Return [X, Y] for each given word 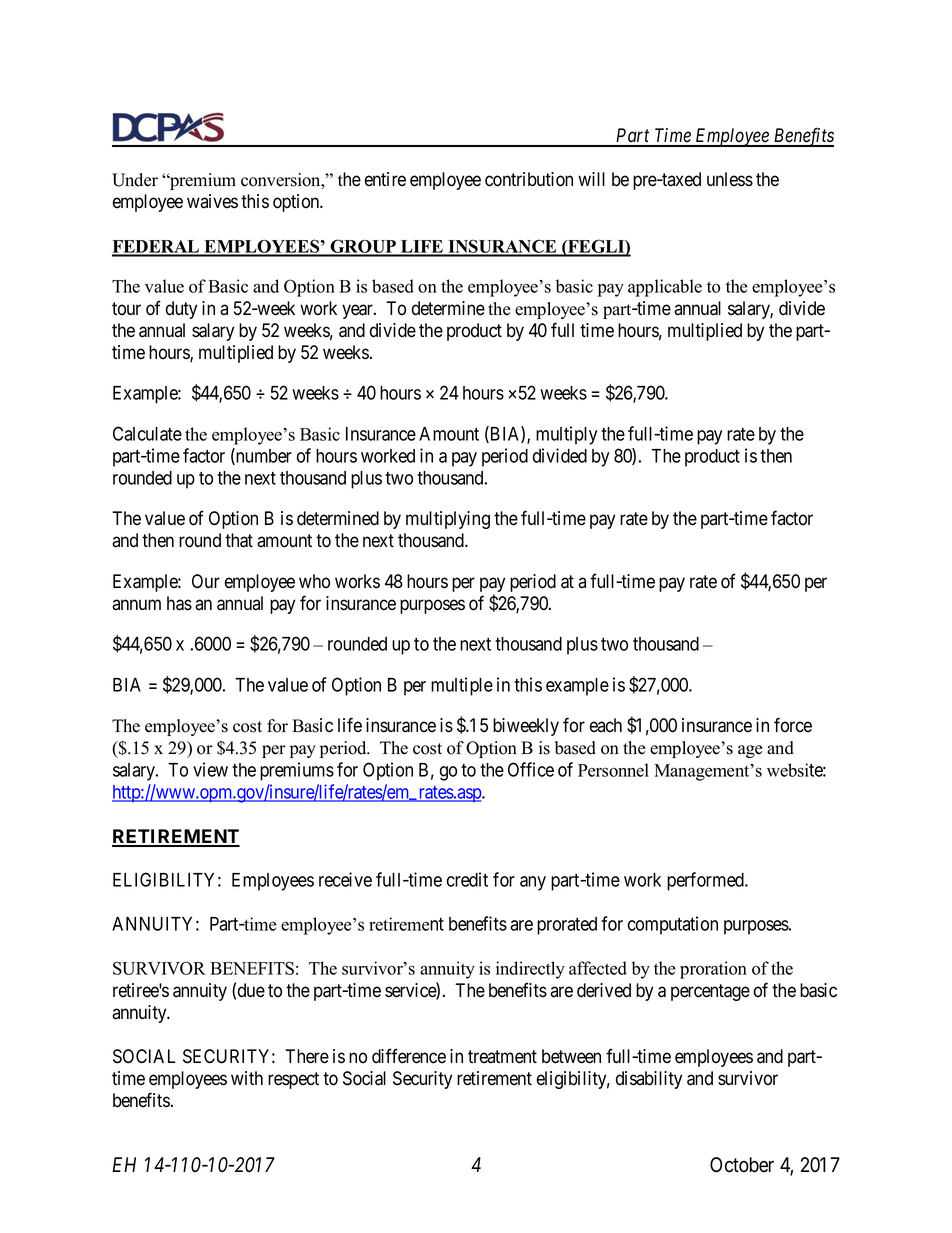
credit [467, 879]
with [247, 1078]
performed [706, 881]
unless [730, 179]
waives [212, 201]
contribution [529, 179]
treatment [502, 1057]
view [210, 769]
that [239, 540]
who [314, 581]
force [793, 725]
